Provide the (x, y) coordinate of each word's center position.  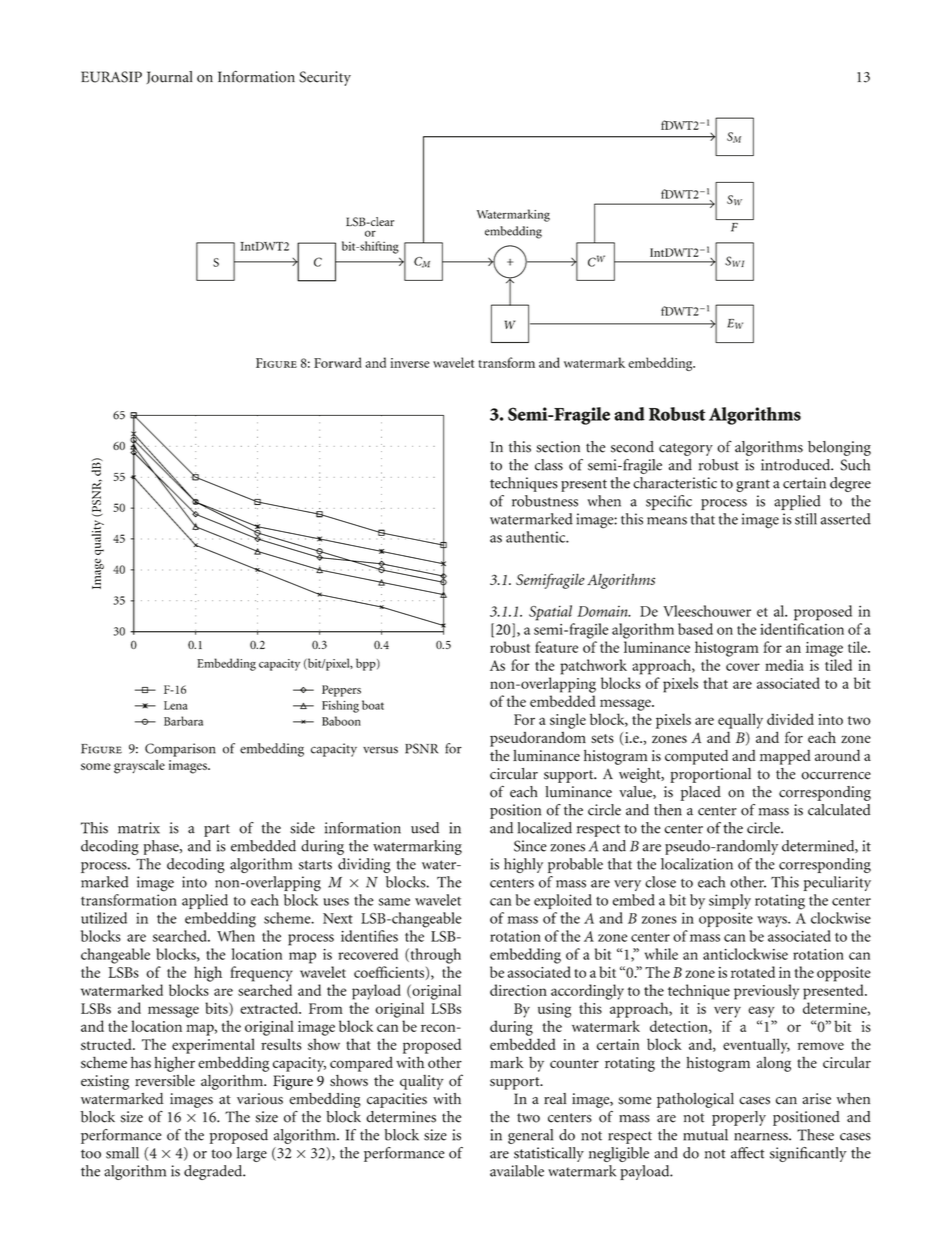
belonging (839, 448)
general (530, 1136)
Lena (175, 705)
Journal (169, 77)
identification (802, 629)
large (252, 1154)
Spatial (550, 613)
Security (325, 78)
